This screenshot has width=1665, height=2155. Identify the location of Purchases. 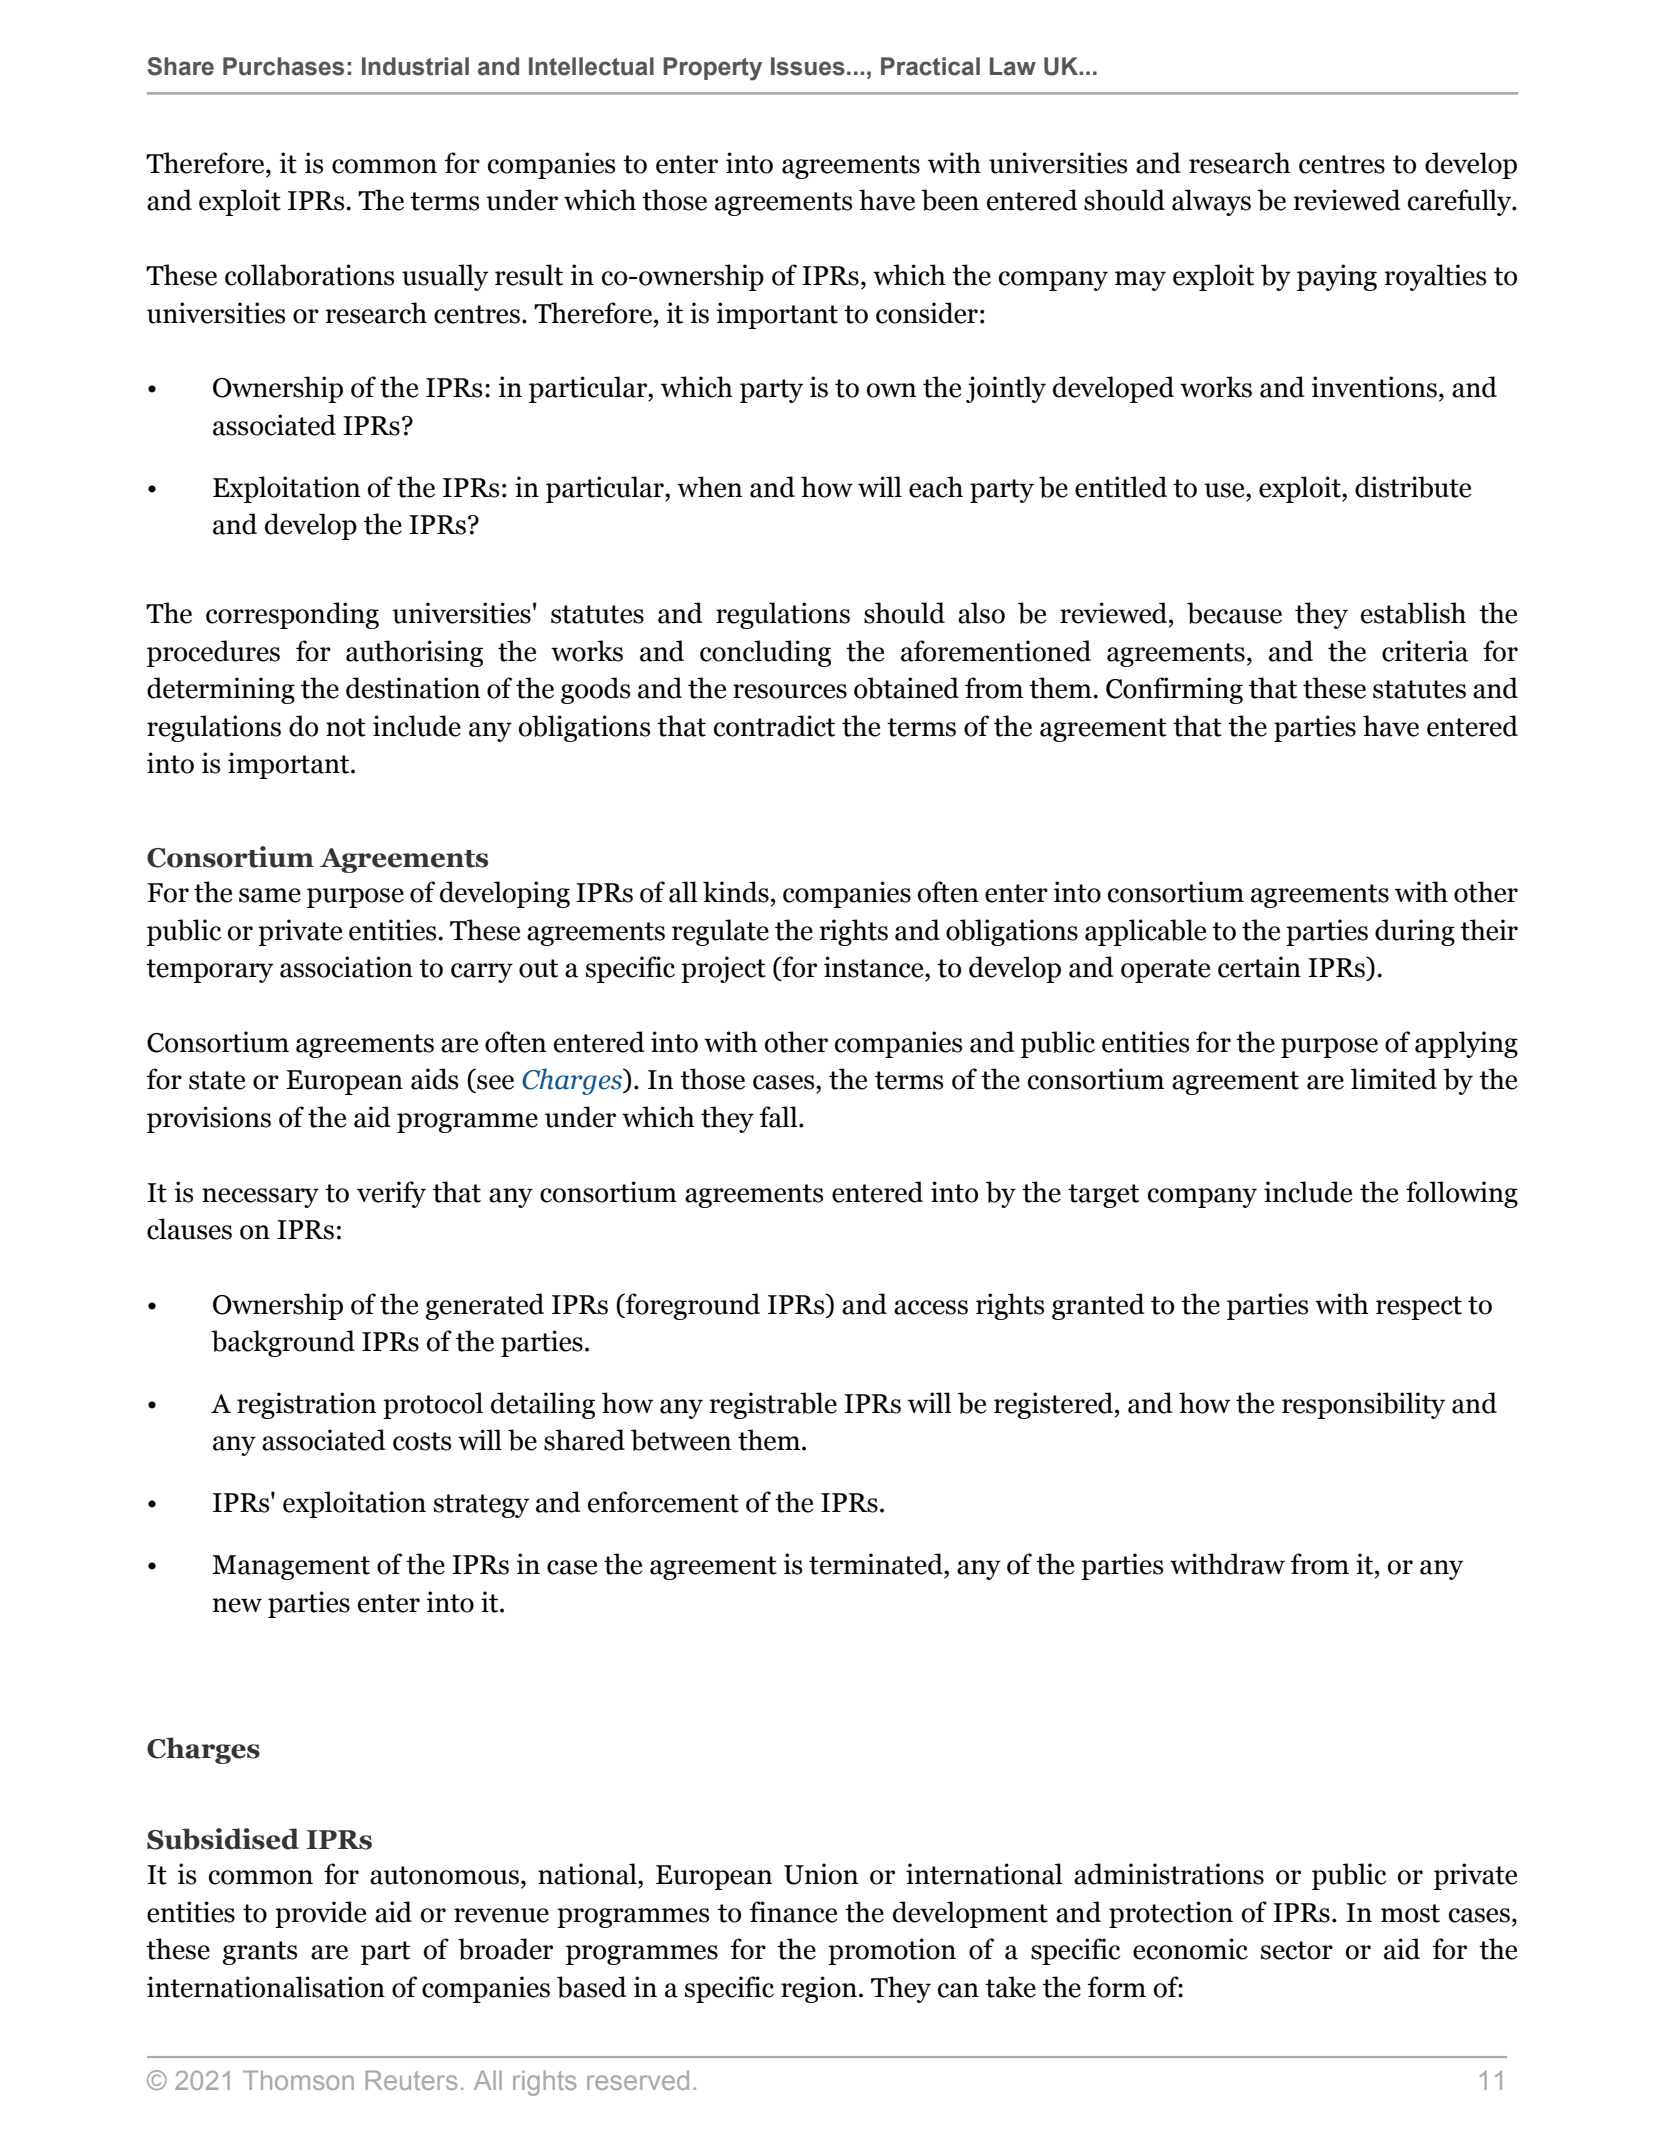
(283, 66).
